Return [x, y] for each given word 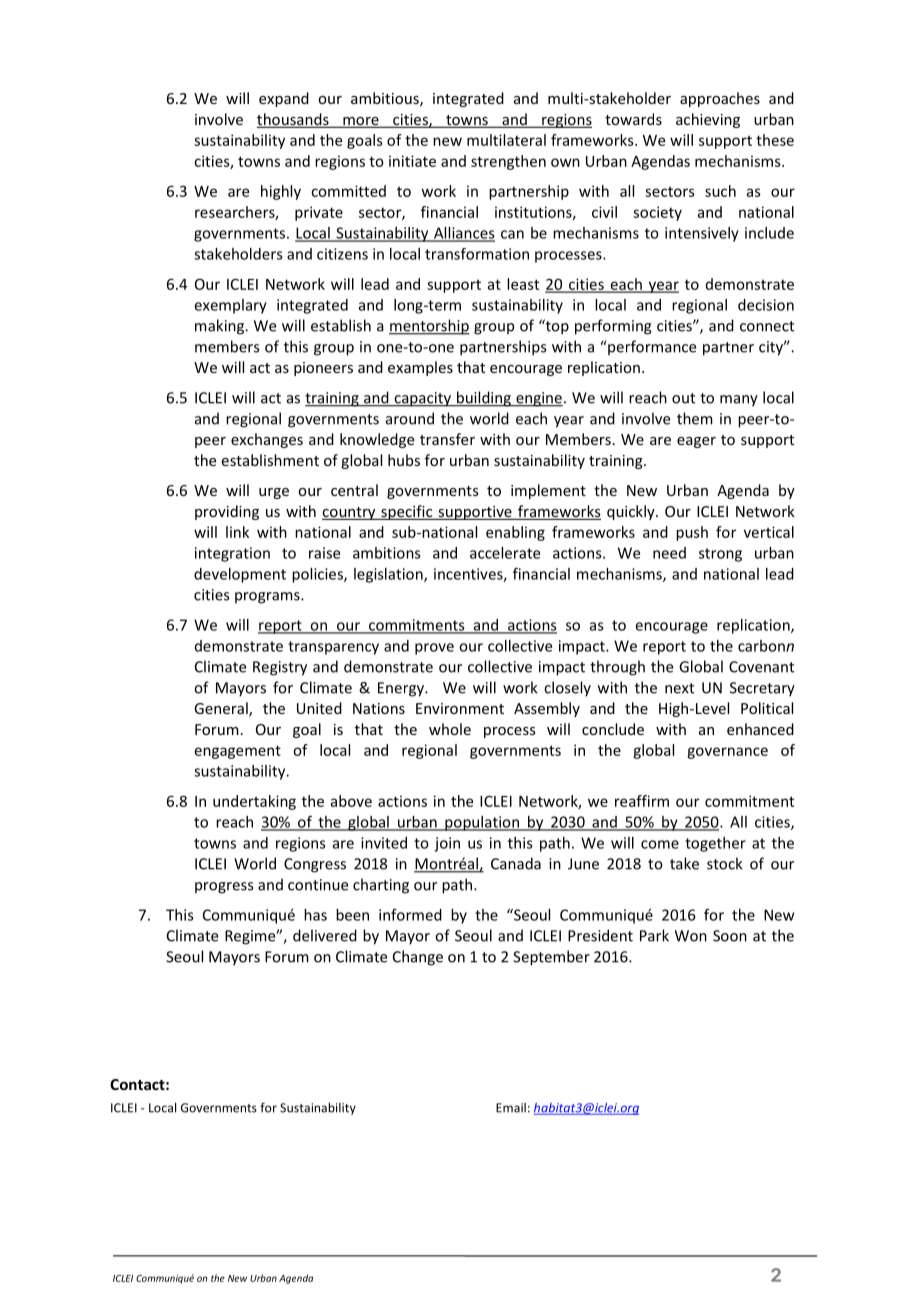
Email [511, 1108]
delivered [325, 935]
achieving [708, 120]
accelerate [505, 553]
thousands [294, 120]
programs [268, 598]
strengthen [508, 162]
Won [691, 936]
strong [720, 555]
